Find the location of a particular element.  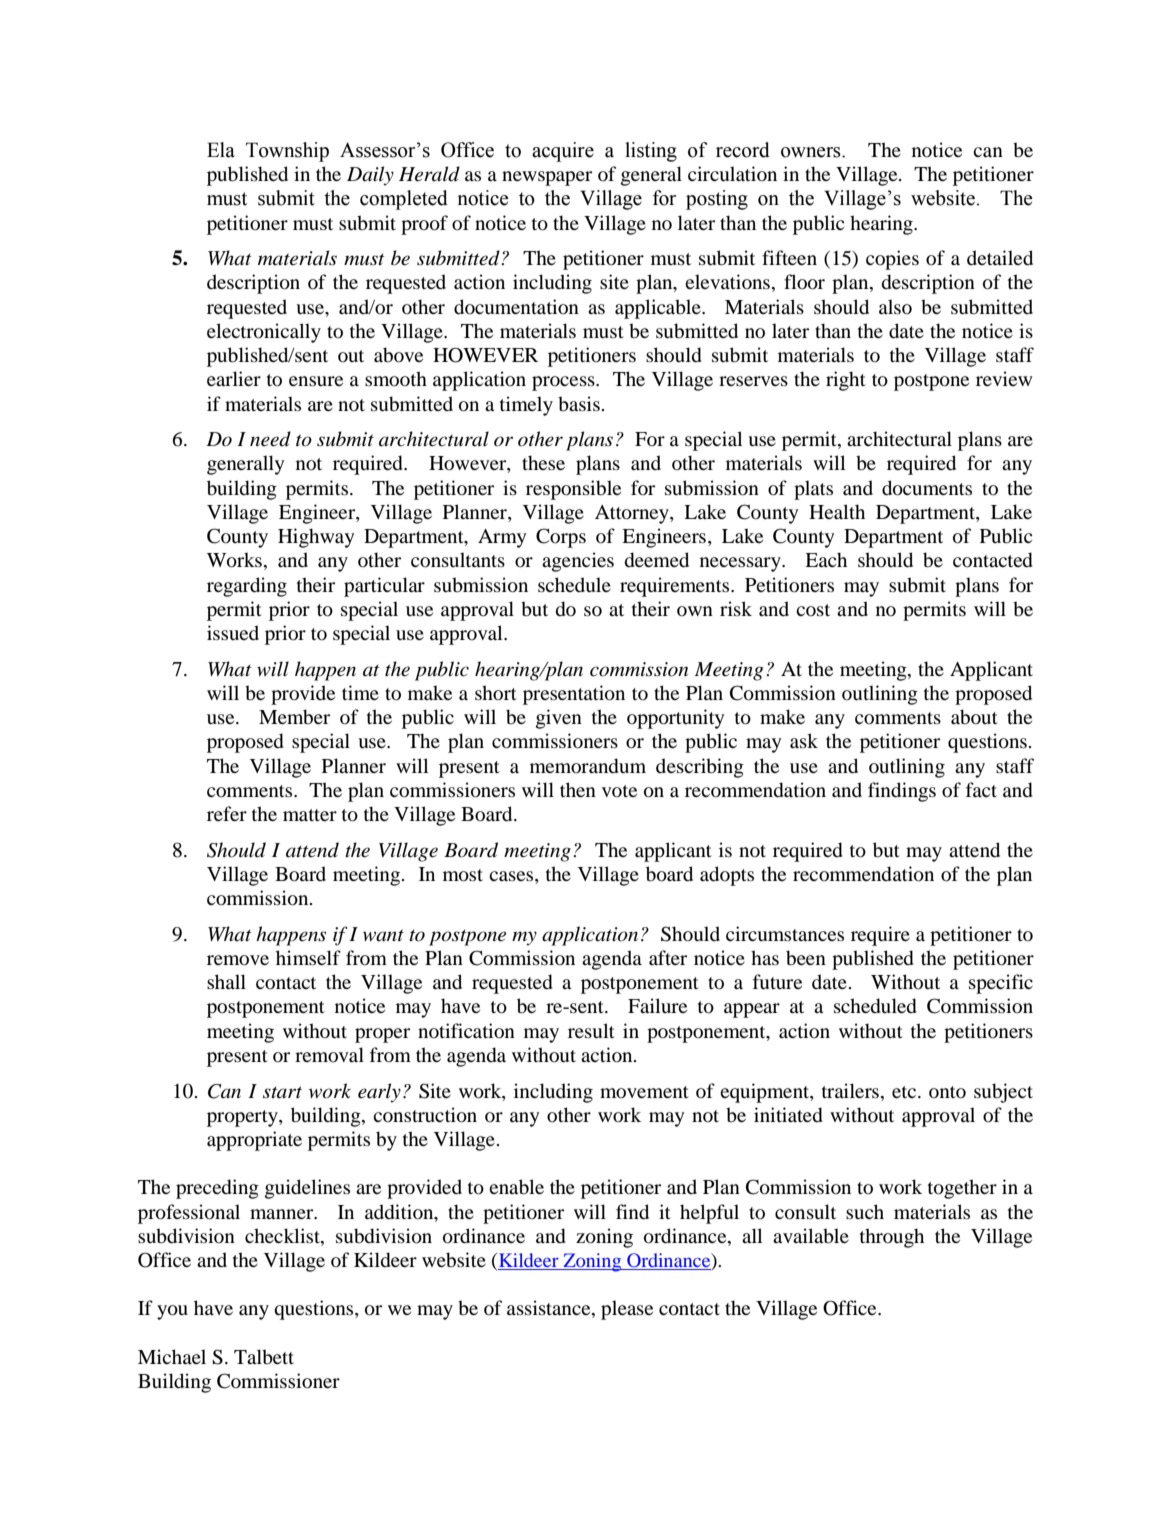

copies is located at coordinates (892, 260).
